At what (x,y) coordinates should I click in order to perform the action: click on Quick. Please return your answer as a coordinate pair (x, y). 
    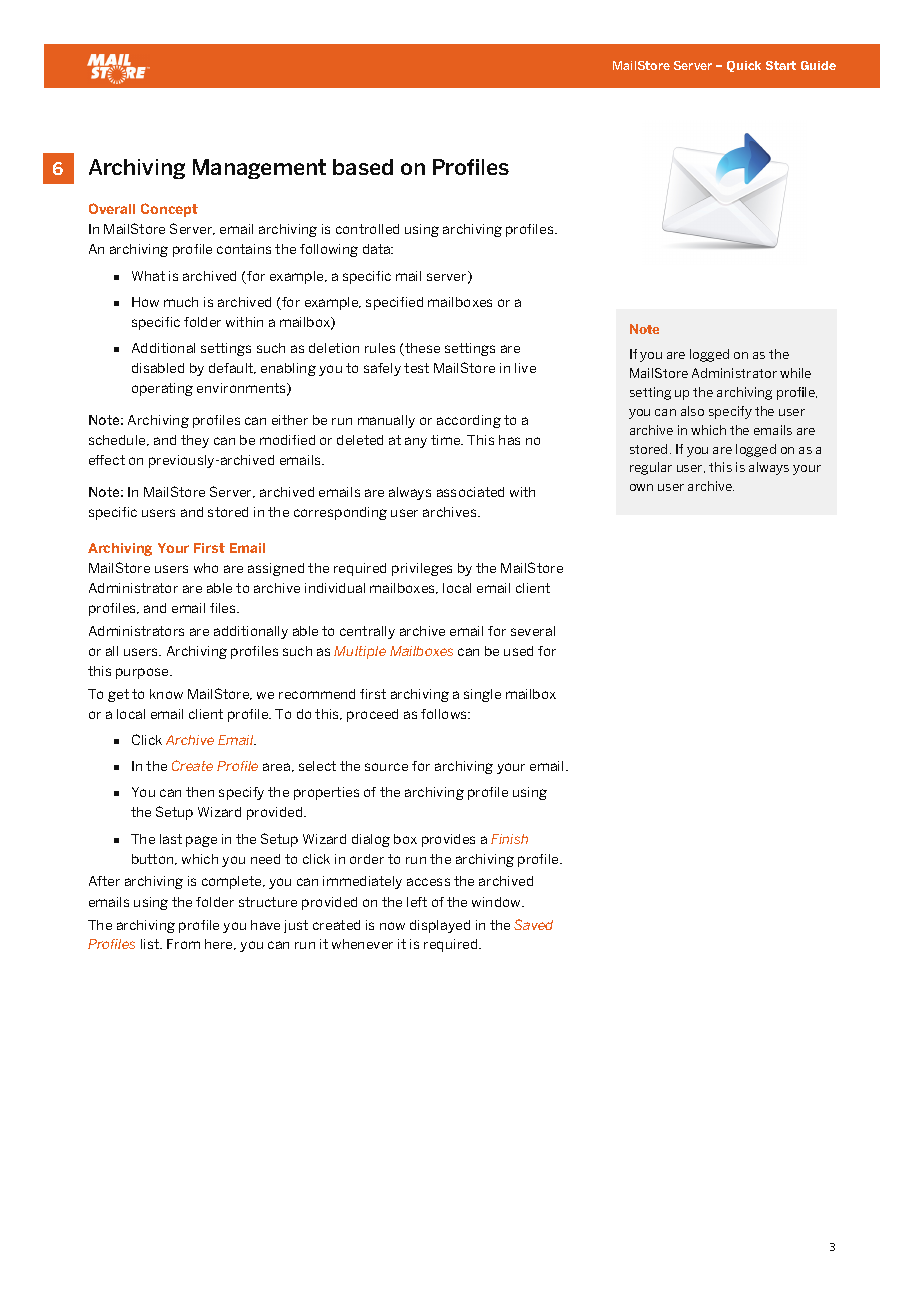
    Looking at the image, I should click on (744, 66).
